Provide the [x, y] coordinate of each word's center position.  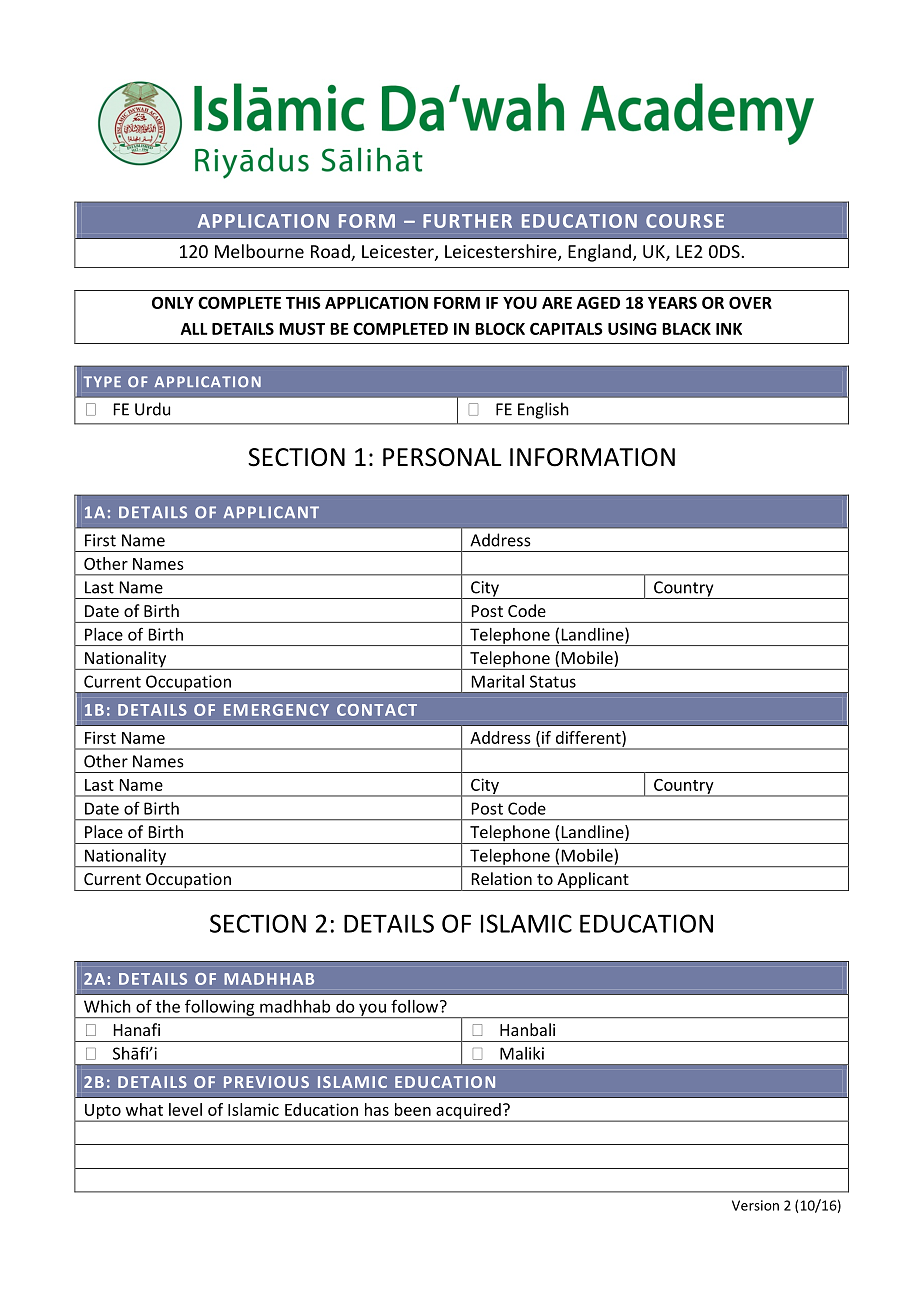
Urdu [152, 409]
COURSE [685, 221]
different [589, 738]
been [413, 1109]
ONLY [173, 302]
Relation [502, 878]
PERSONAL [442, 457]
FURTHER [467, 221]
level [185, 1109]
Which [107, 1006]
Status [553, 681]
